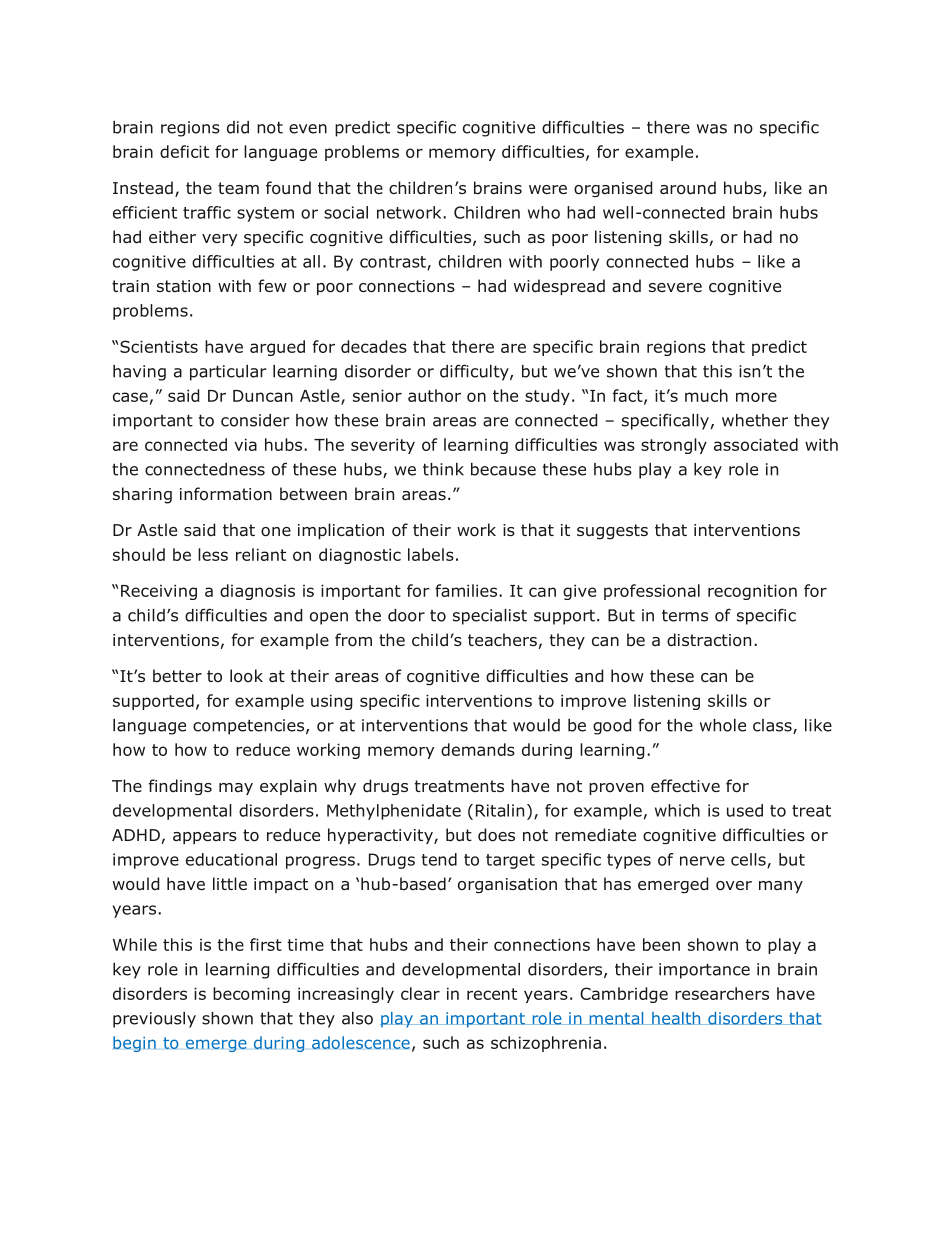  Describe the element at coordinates (467, 590) in the image. I see `families` at that location.
